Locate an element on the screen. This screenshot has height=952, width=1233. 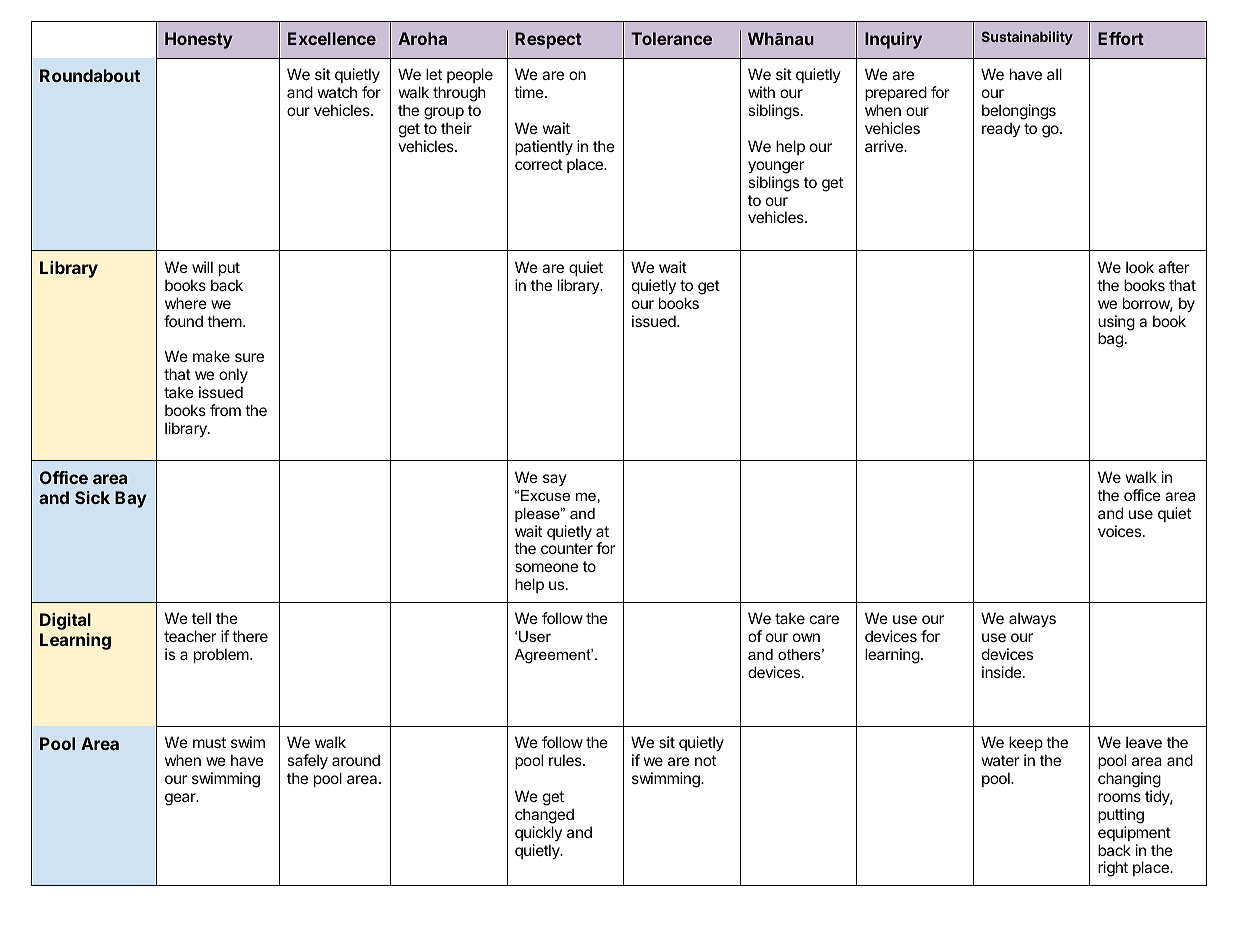
gear is located at coordinates (181, 799).
